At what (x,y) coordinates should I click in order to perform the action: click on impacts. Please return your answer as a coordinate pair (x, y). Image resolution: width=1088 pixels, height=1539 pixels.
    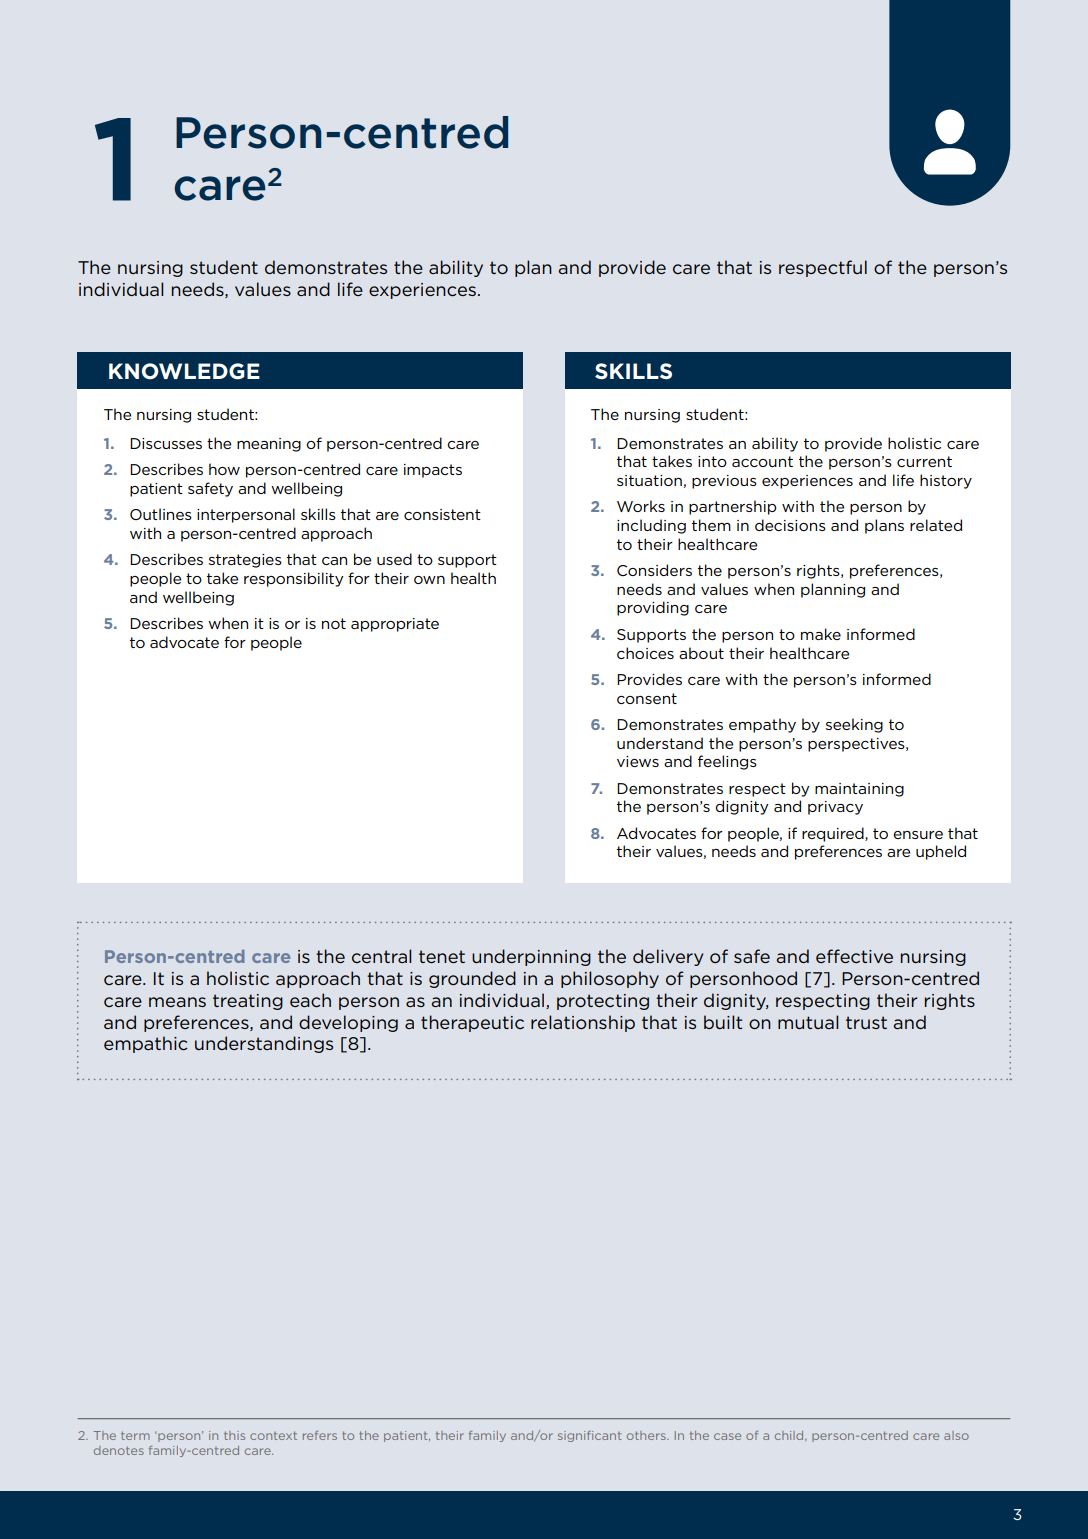
    Looking at the image, I should click on (433, 471).
